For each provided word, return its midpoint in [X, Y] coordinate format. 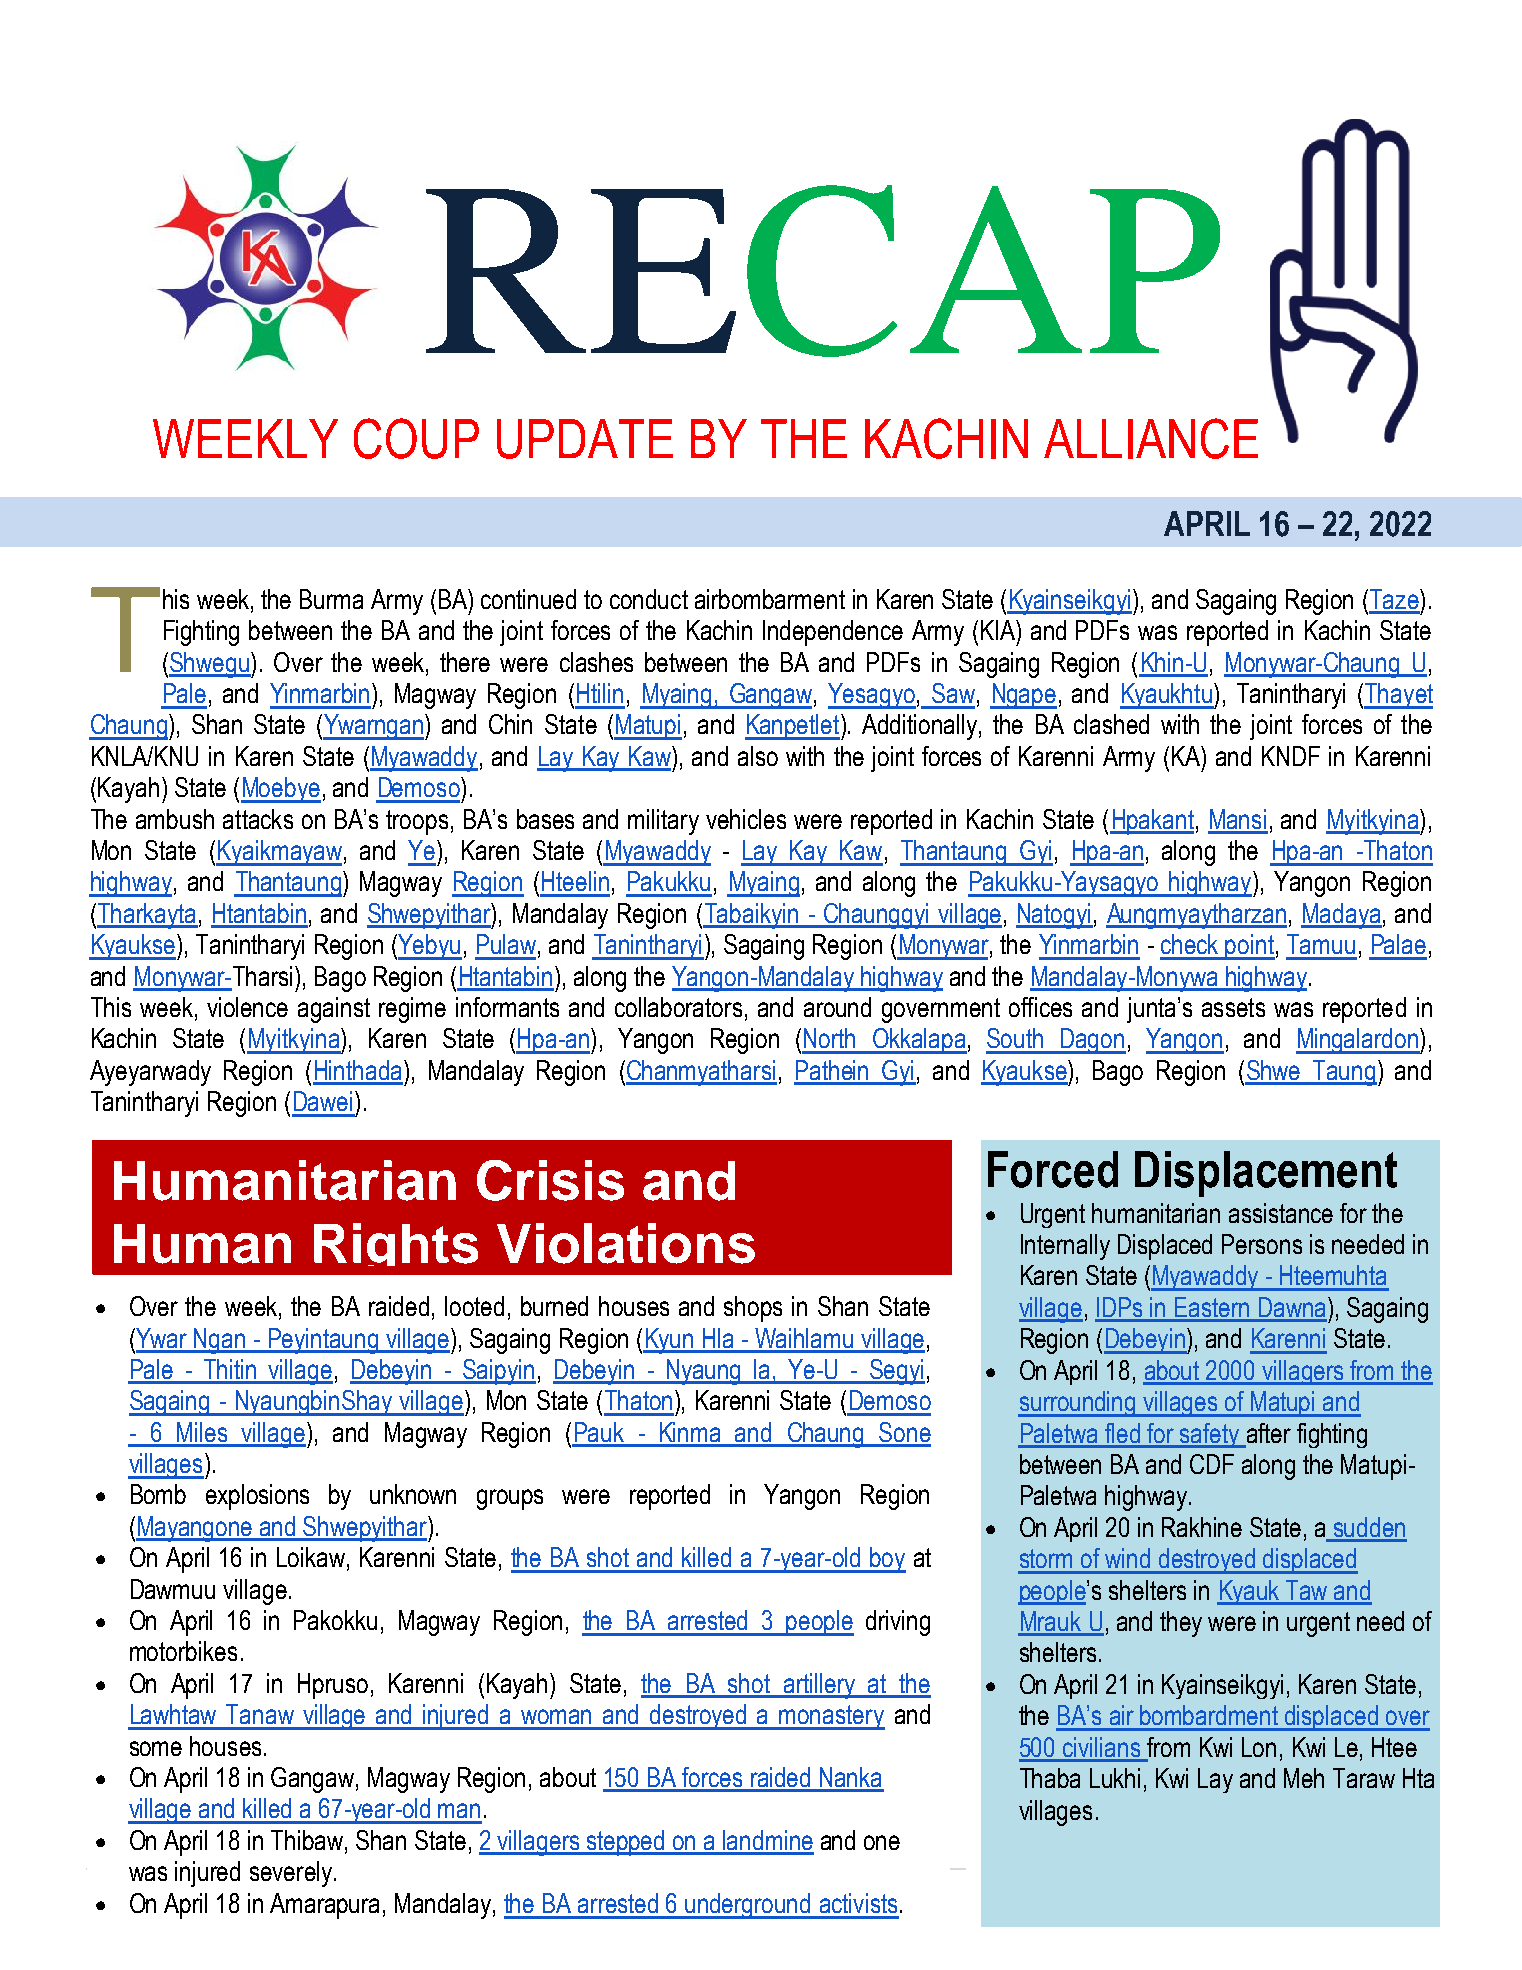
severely [291, 1874]
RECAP [823, 271]
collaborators [678, 1007]
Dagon [1092, 1041]
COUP [416, 438]
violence [247, 1007]
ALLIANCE [1151, 438]
